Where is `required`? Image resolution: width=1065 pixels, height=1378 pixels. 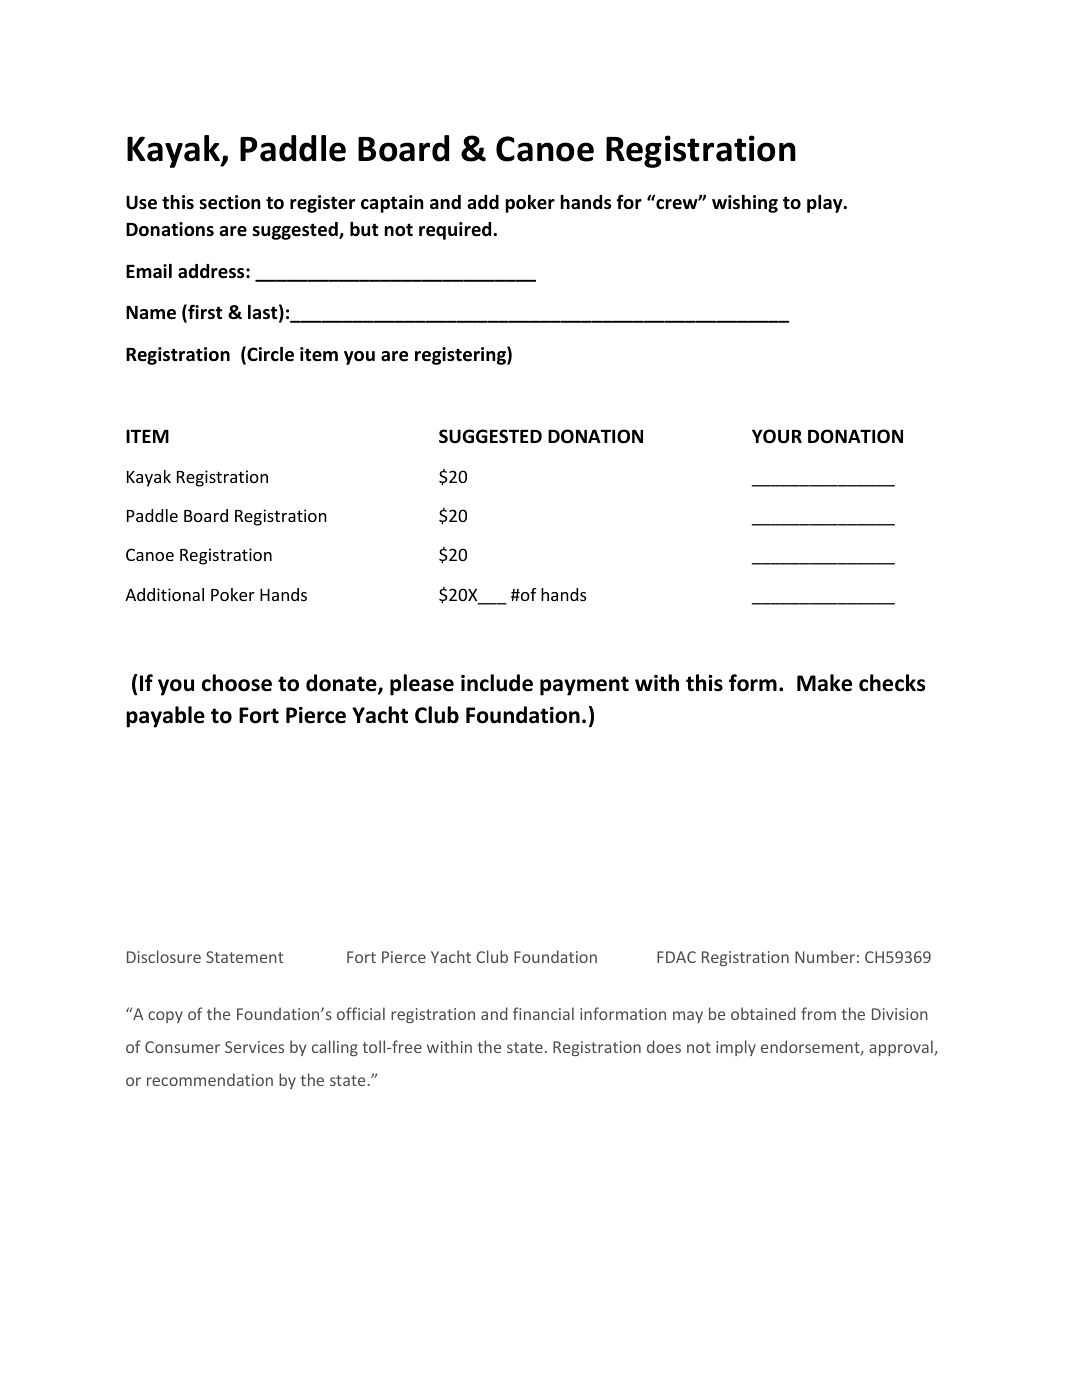
required is located at coordinates (456, 231).
